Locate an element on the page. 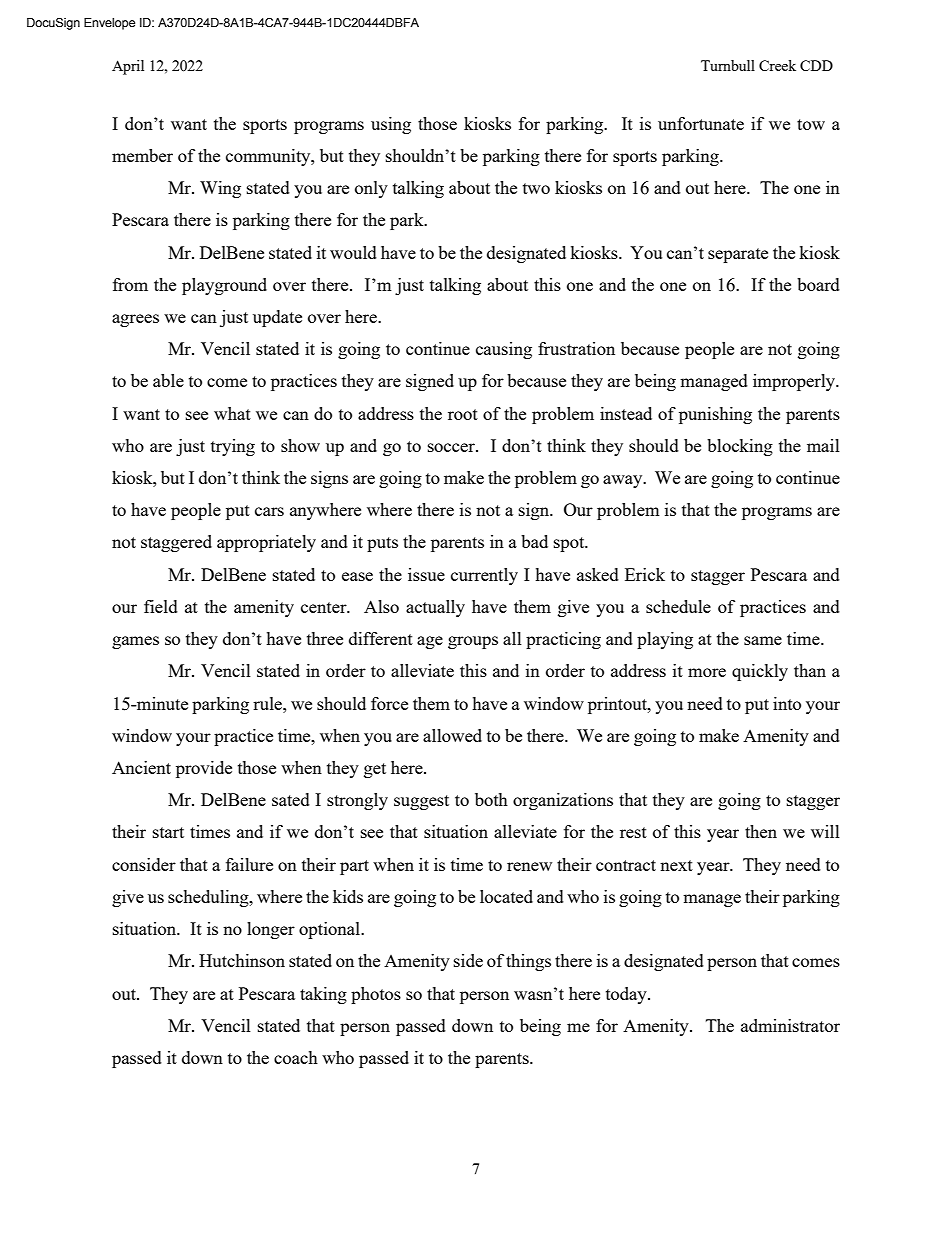 The width and height of the image is (952, 1233). currently is located at coordinates (484, 576).
